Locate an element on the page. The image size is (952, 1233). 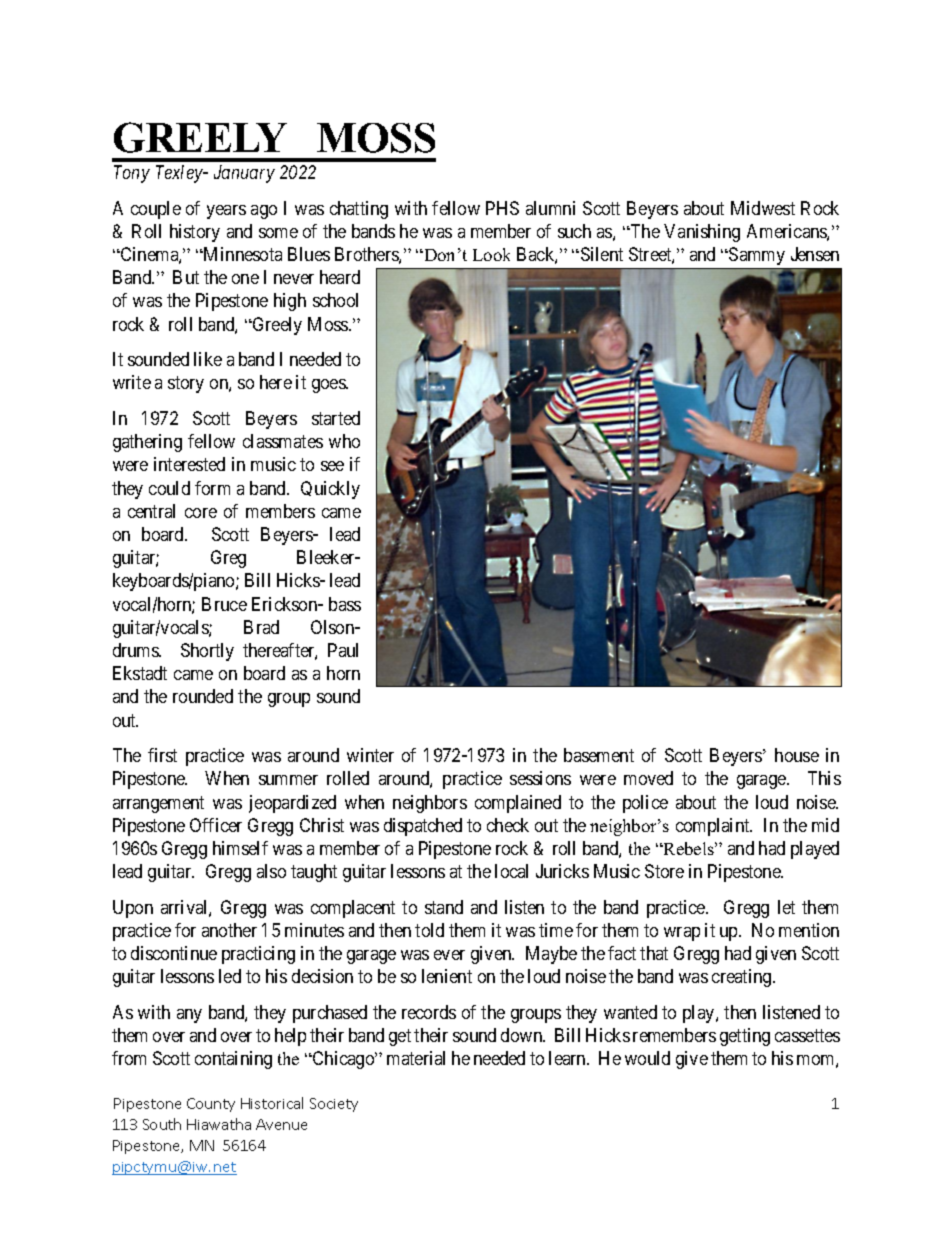
Officer is located at coordinates (216, 825).
